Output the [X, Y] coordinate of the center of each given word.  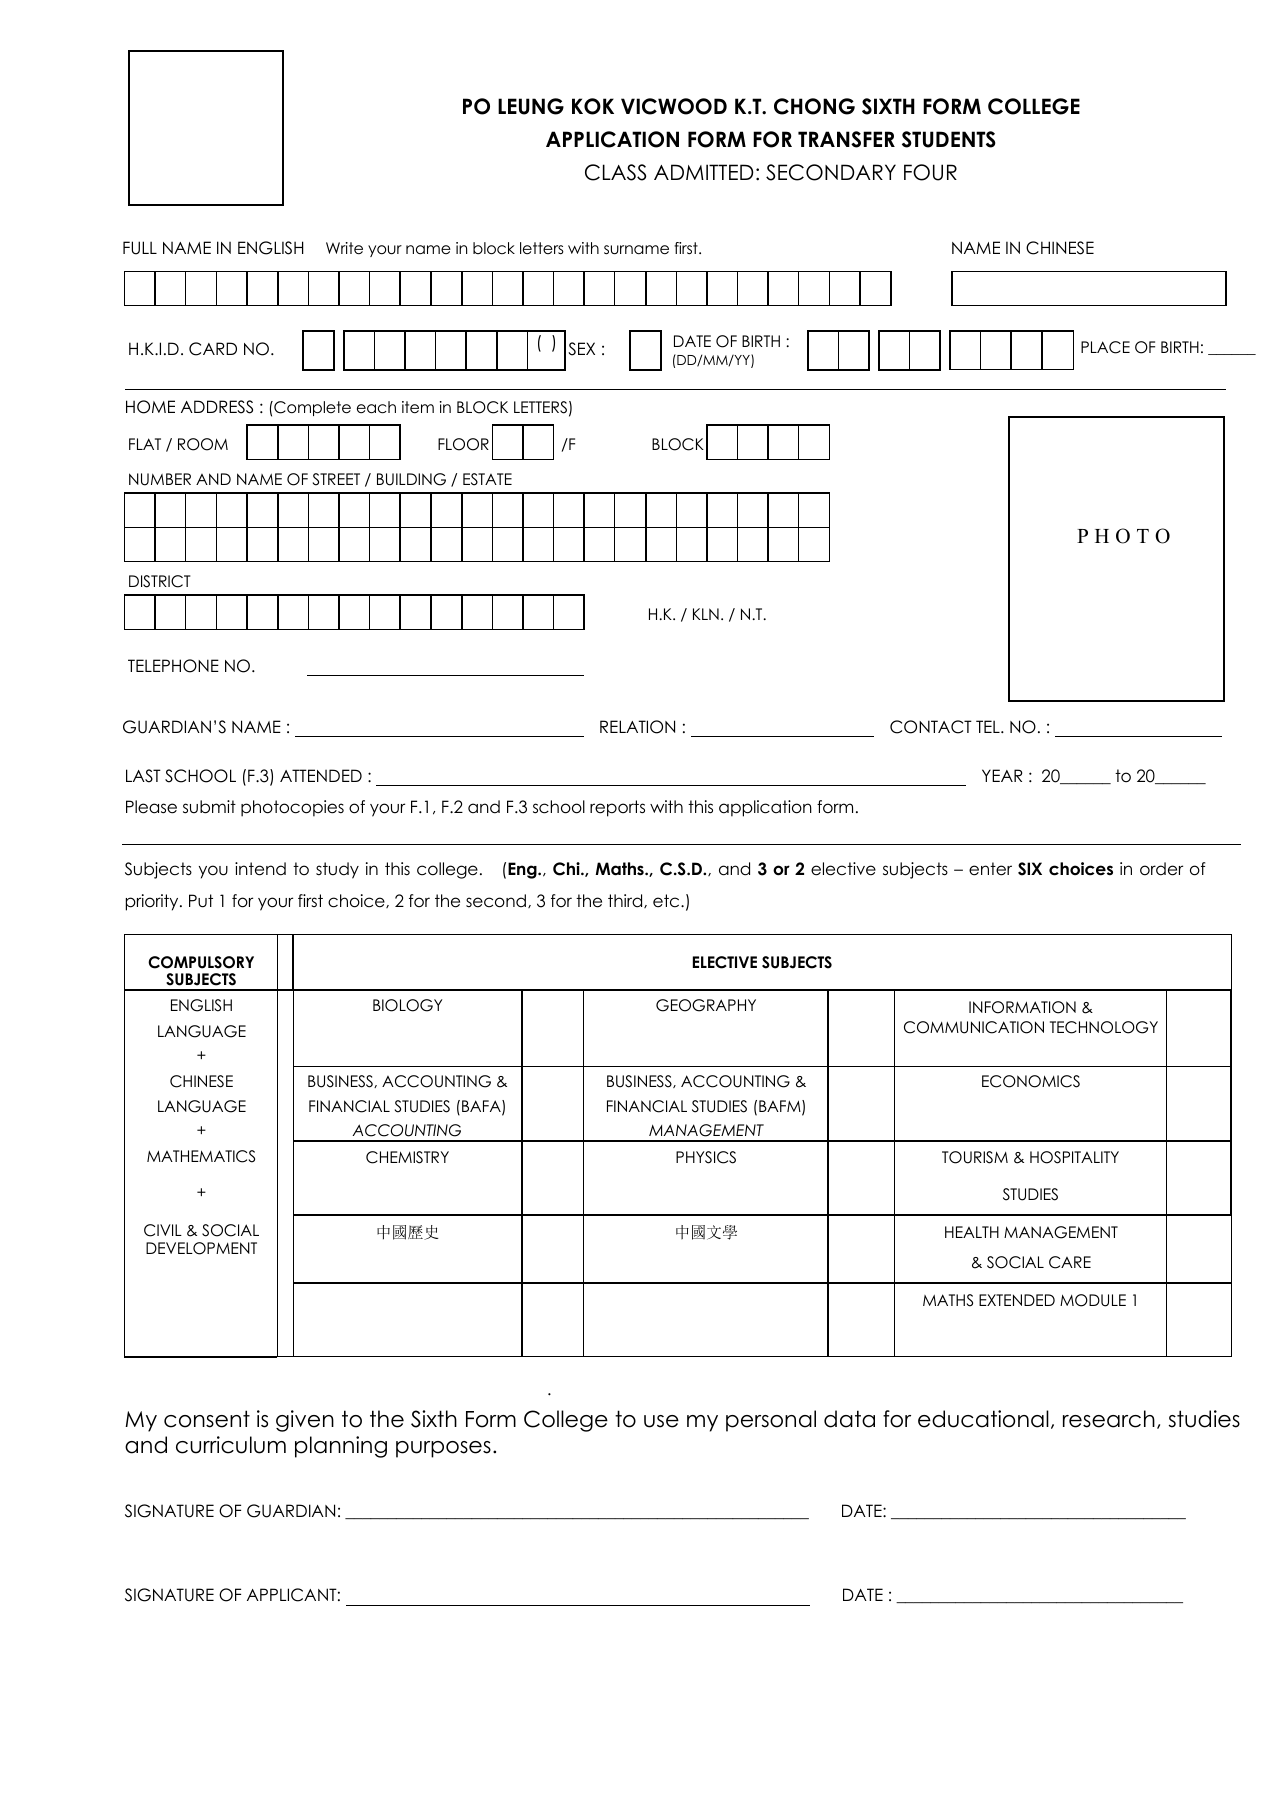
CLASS [615, 172]
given [305, 1421]
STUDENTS [949, 139]
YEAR [1002, 775]
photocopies [292, 808]
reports [617, 808]
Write [344, 248]
